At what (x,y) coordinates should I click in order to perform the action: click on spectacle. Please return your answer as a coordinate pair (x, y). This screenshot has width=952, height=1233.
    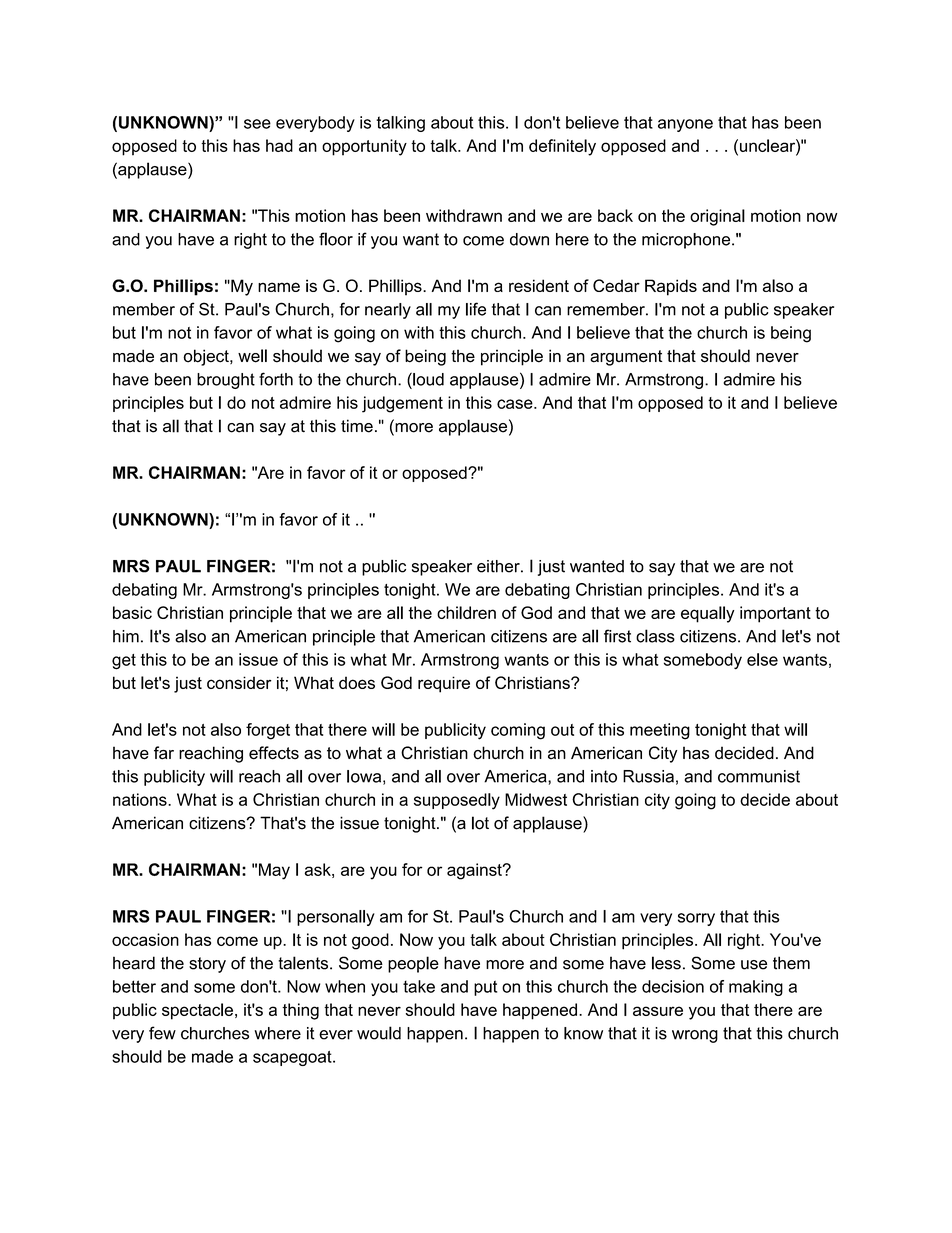
    Looking at the image, I should click on (197, 1011).
